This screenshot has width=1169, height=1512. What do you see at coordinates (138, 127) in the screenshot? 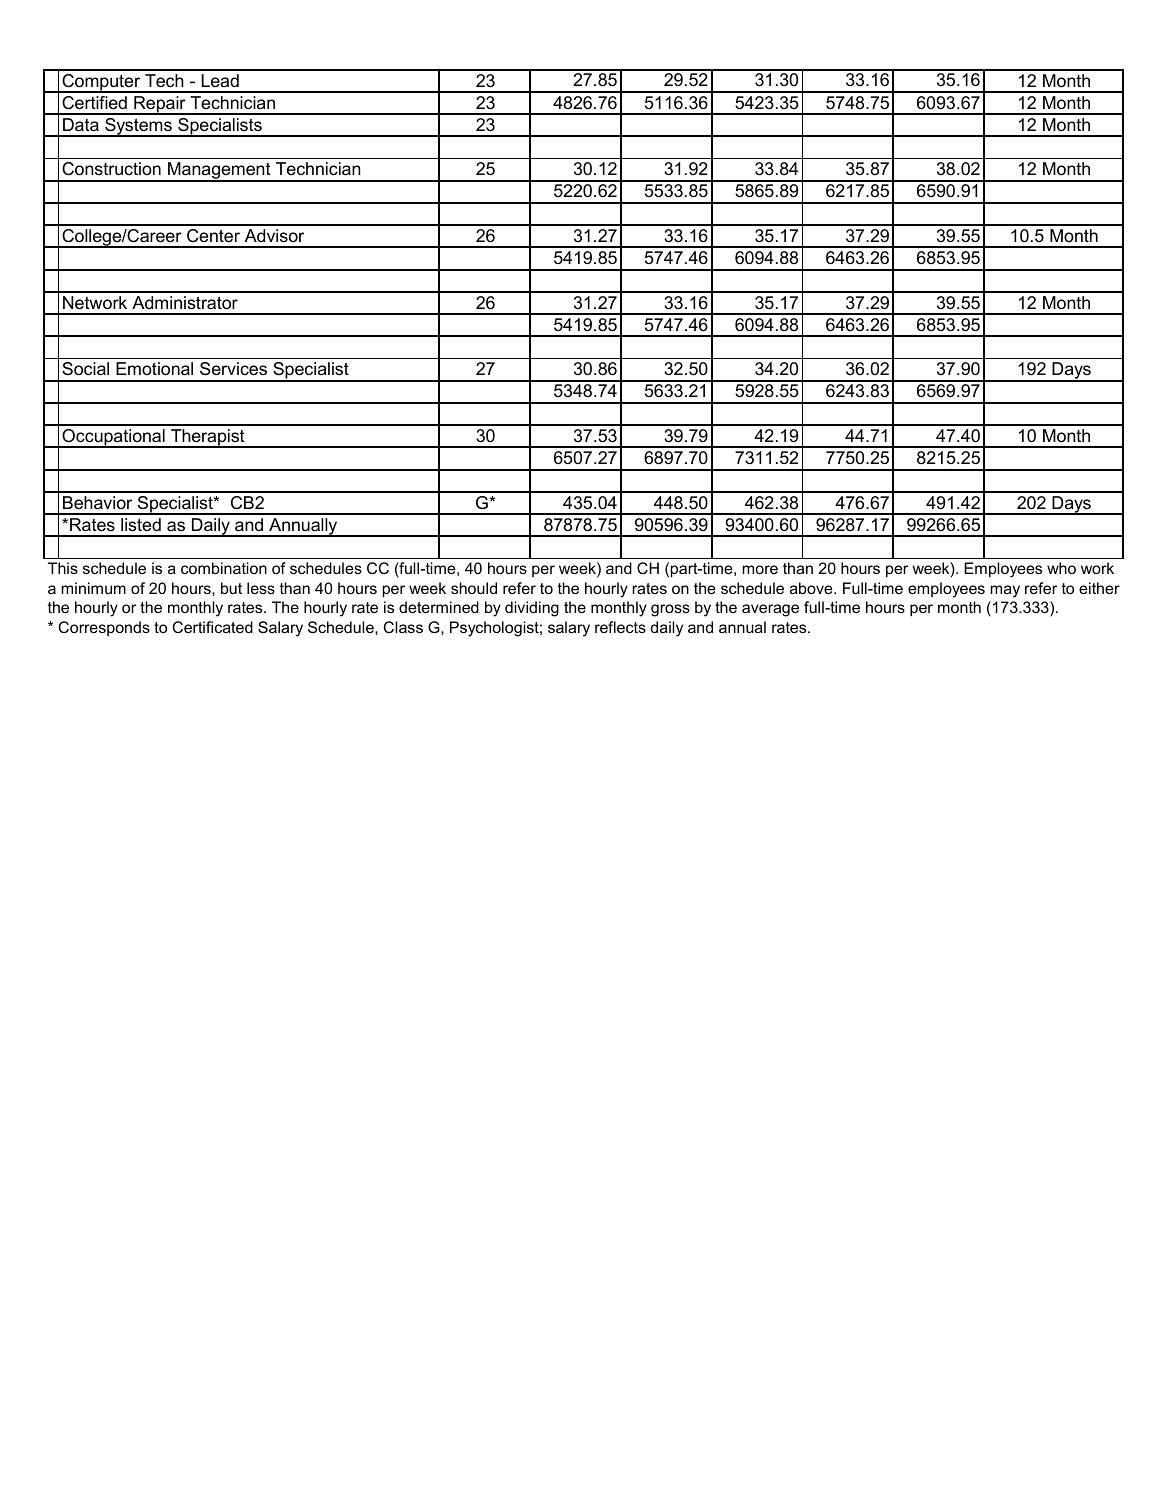
I see `Systems` at bounding box center [138, 127].
